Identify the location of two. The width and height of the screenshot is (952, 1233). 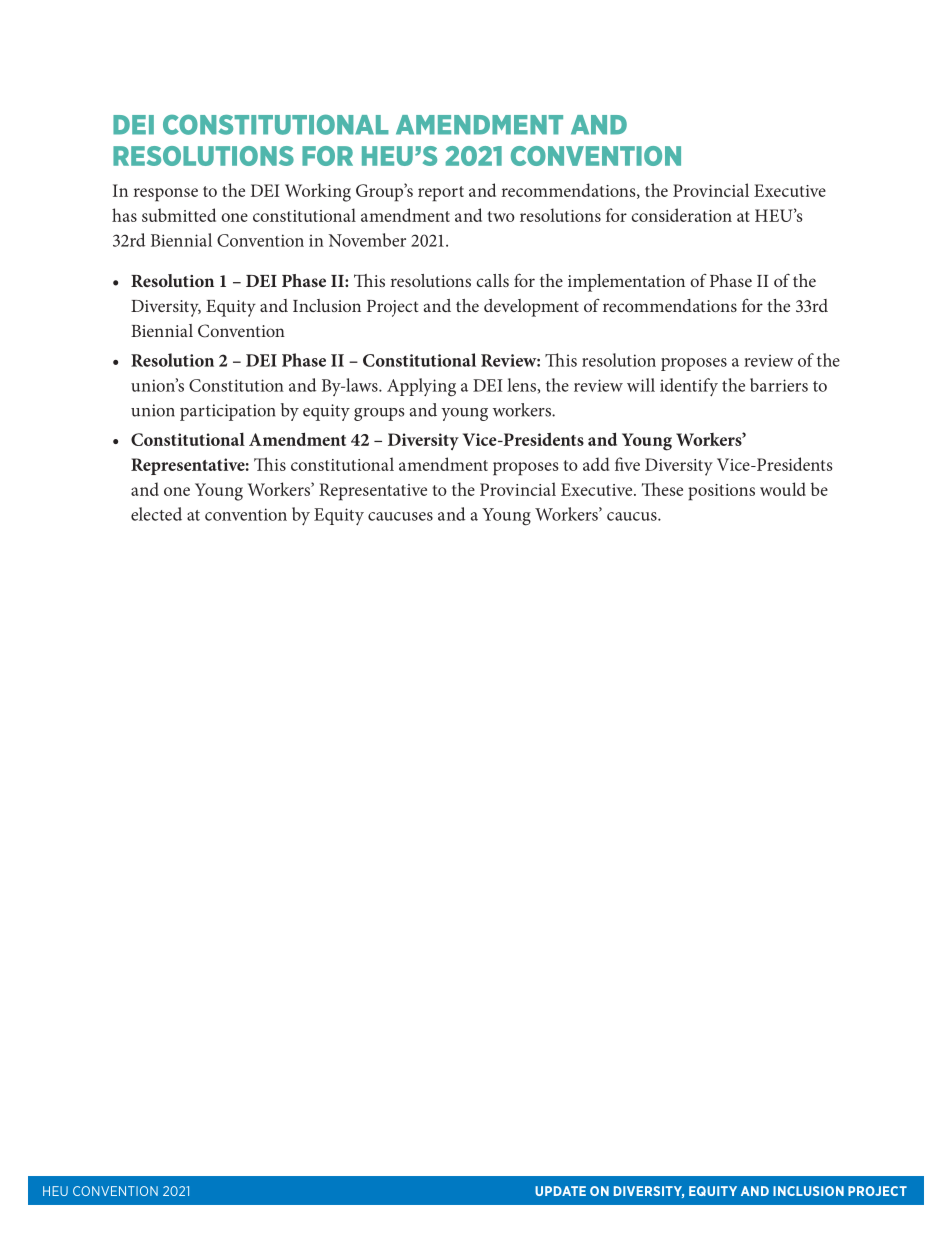
(501, 216).
